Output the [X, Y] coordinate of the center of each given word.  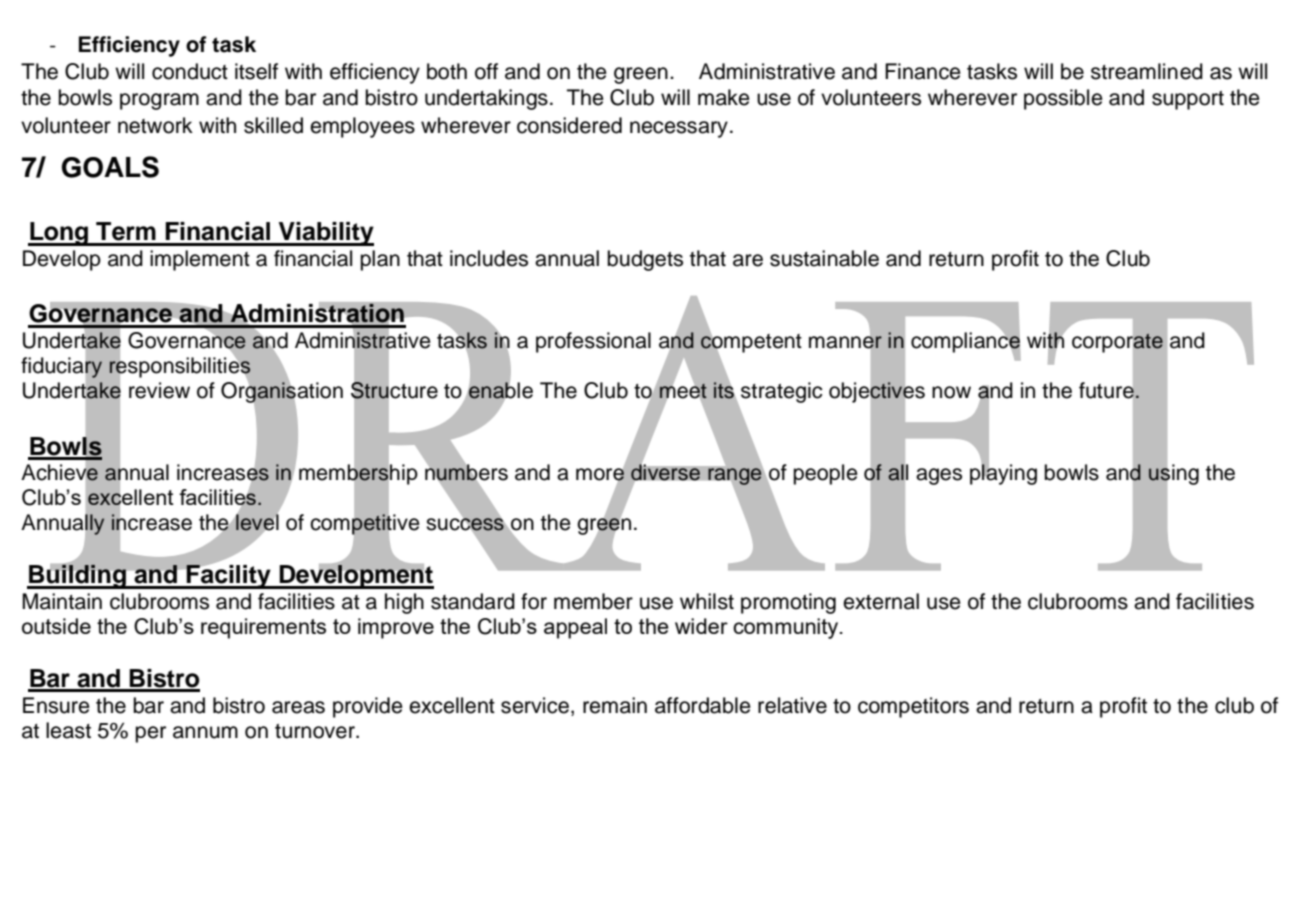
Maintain [62, 601]
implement [200, 260]
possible [1063, 99]
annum [205, 732]
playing [1003, 473]
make [724, 97]
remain [615, 705]
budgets [645, 260]
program [159, 101]
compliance [965, 342]
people [825, 474]
